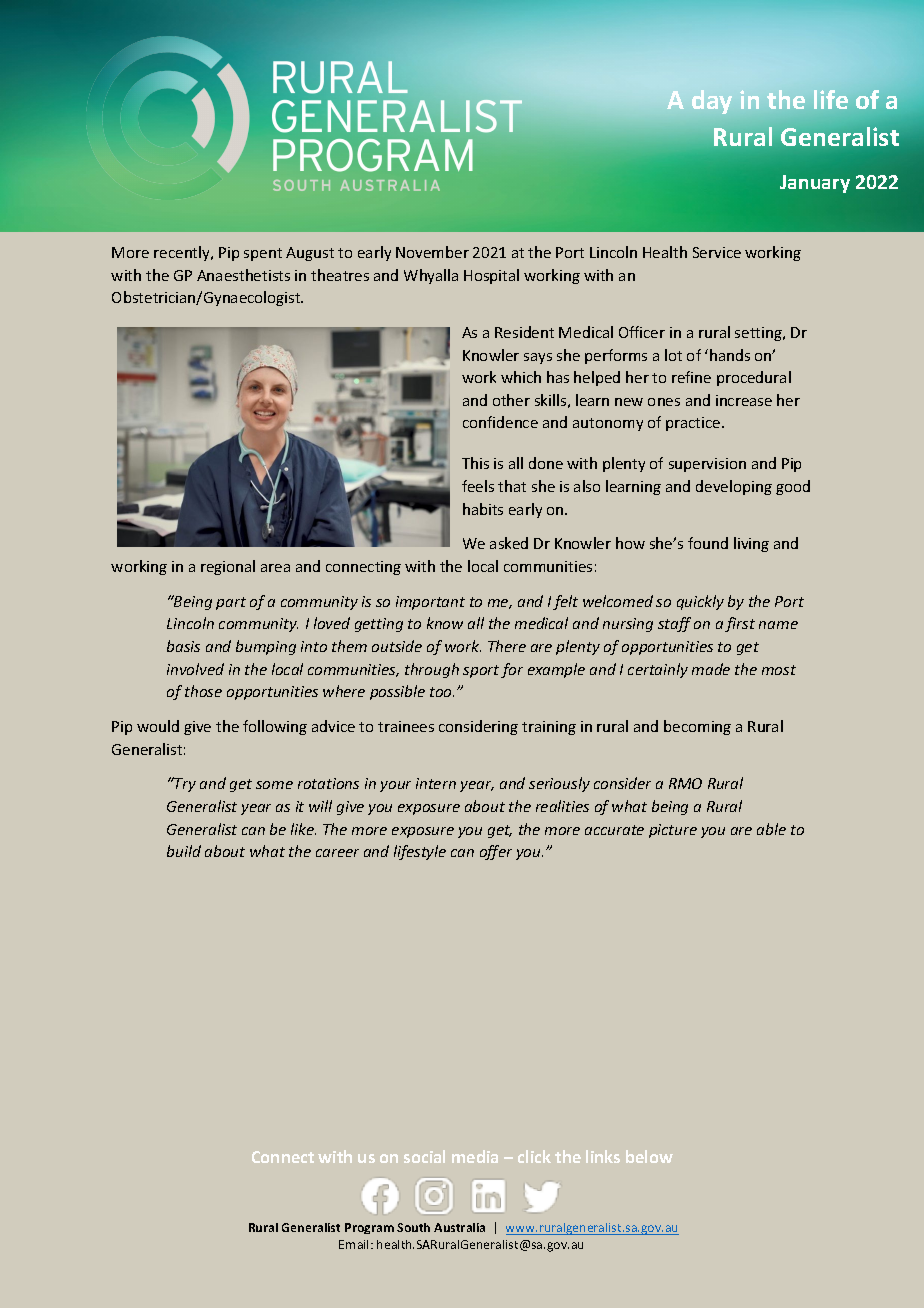 Image resolution: width=924 pixels, height=1308 pixels. What do you see at coordinates (355, 1244) in the screenshot?
I see `Email` at bounding box center [355, 1244].
